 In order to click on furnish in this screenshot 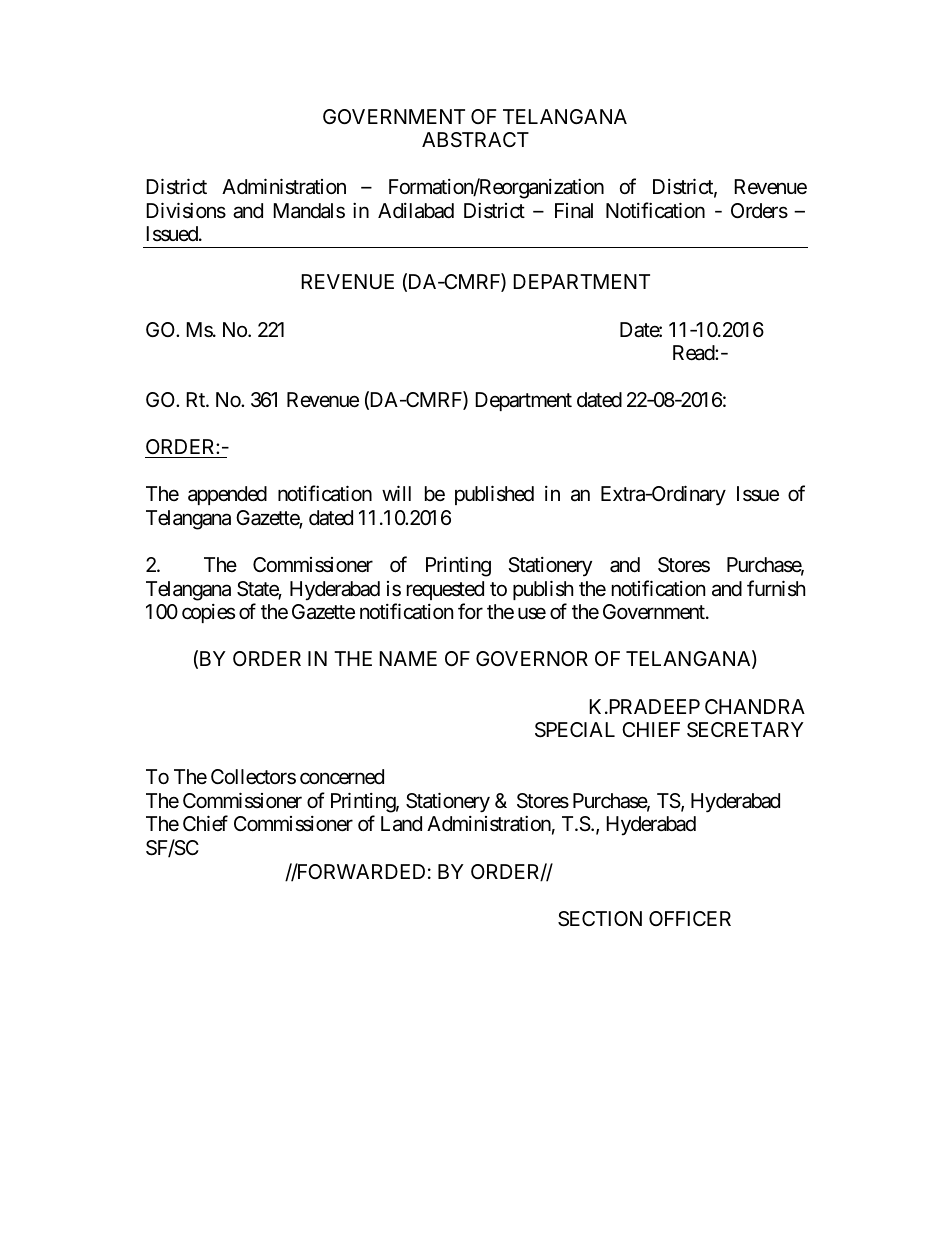, I will do `click(776, 588)`.
